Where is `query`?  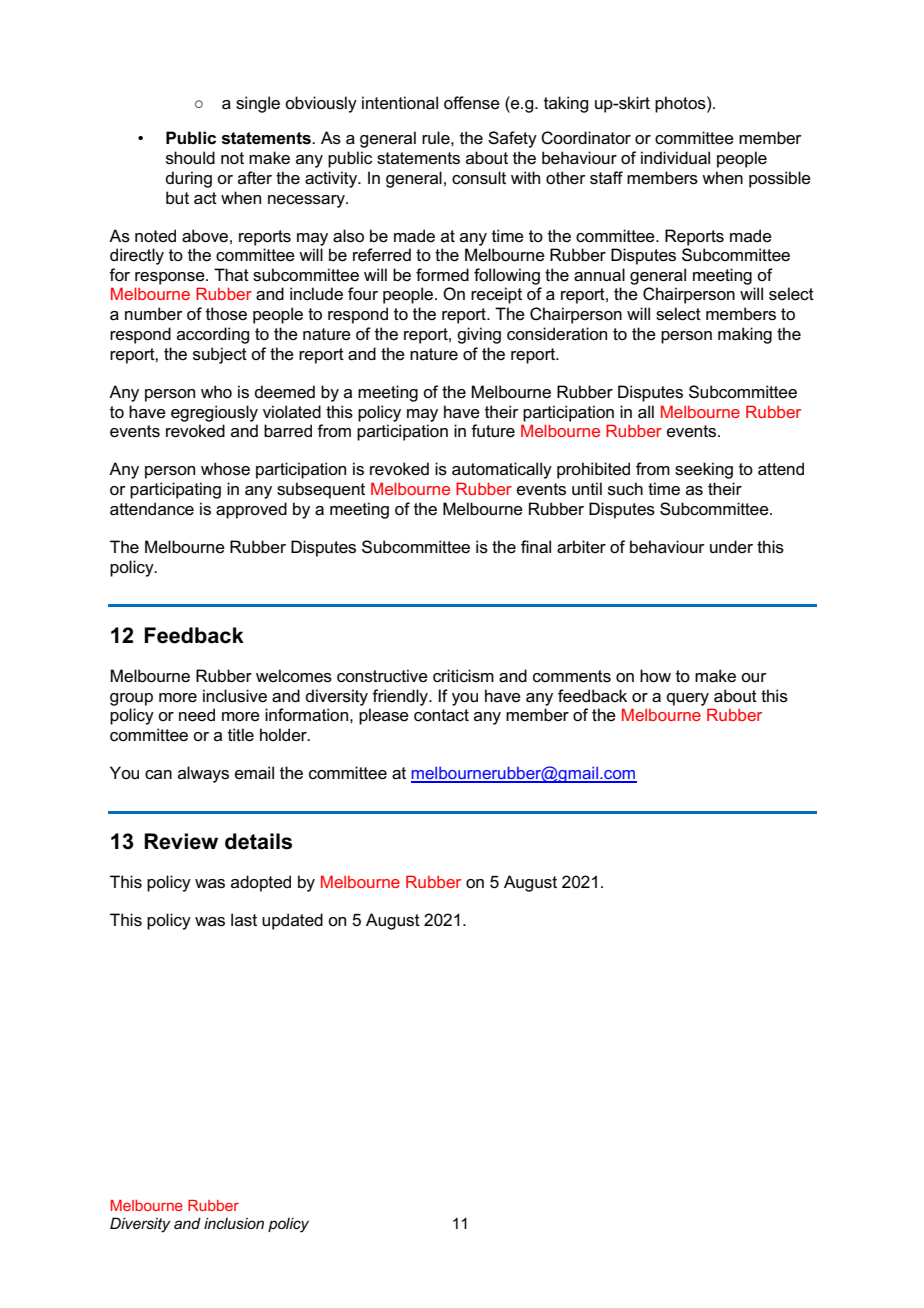
query is located at coordinates (688, 699).
